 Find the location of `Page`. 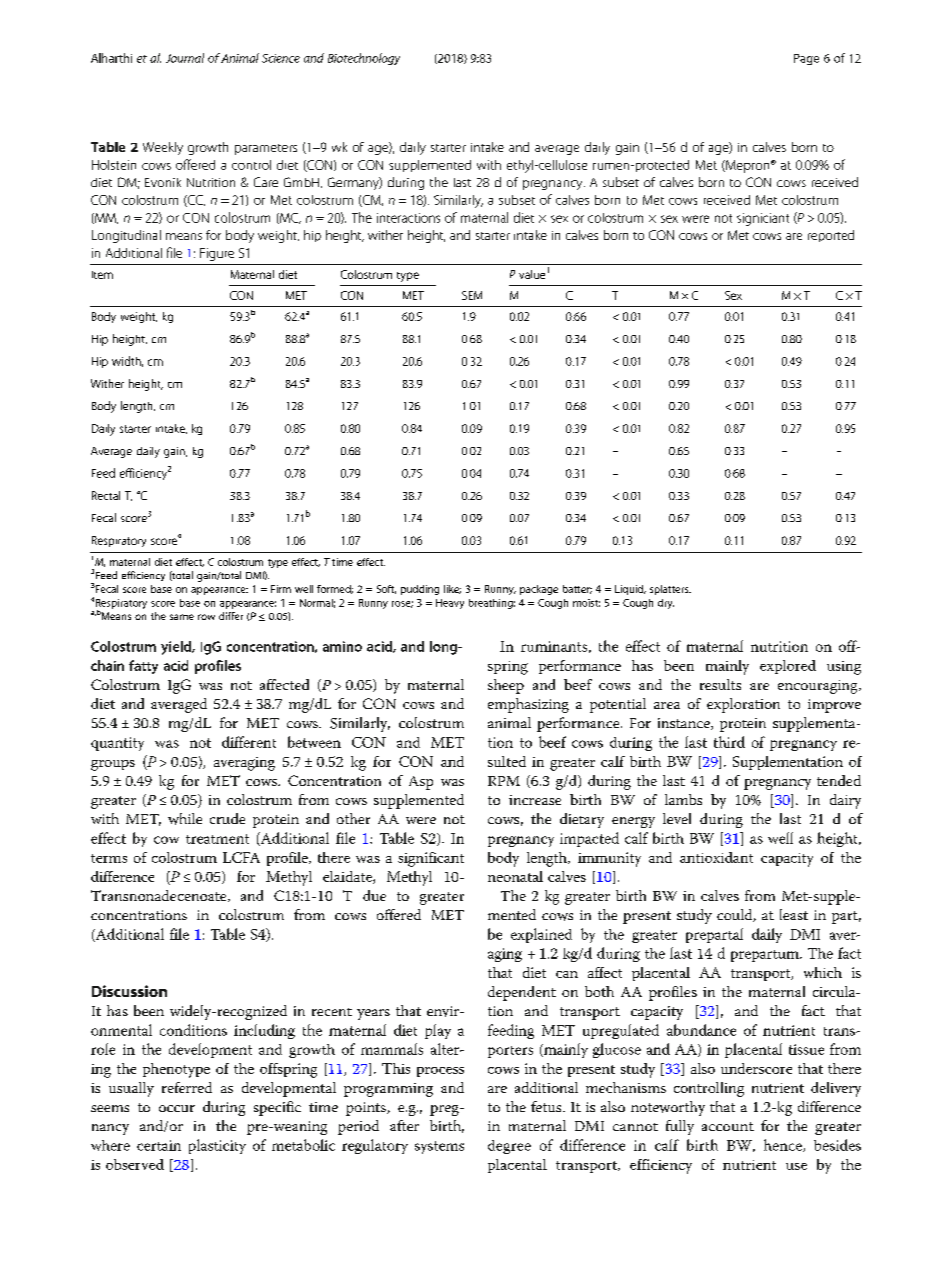

Page is located at coordinates (806, 59).
